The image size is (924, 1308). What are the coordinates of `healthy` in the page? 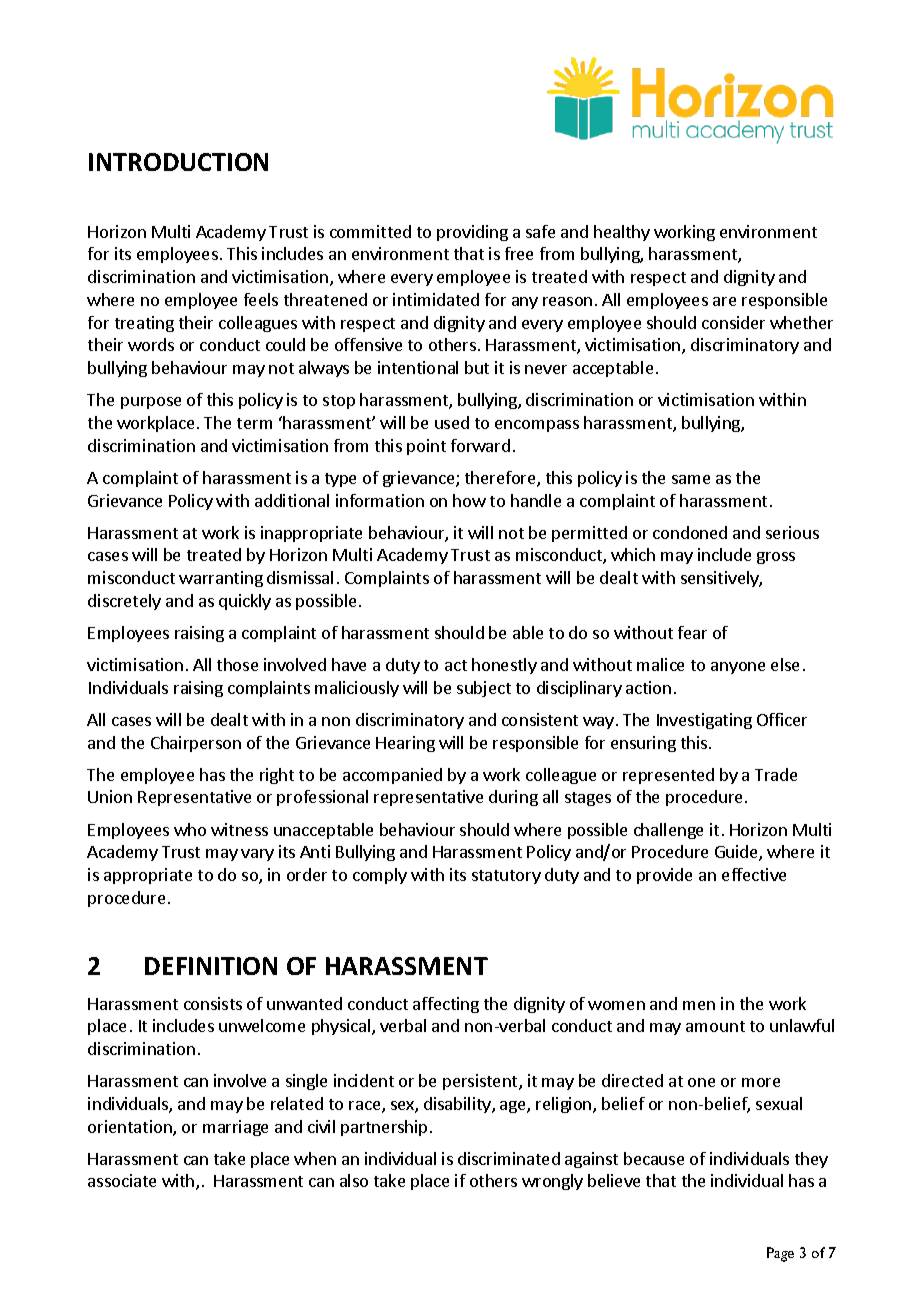 It's located at (622, 233).
